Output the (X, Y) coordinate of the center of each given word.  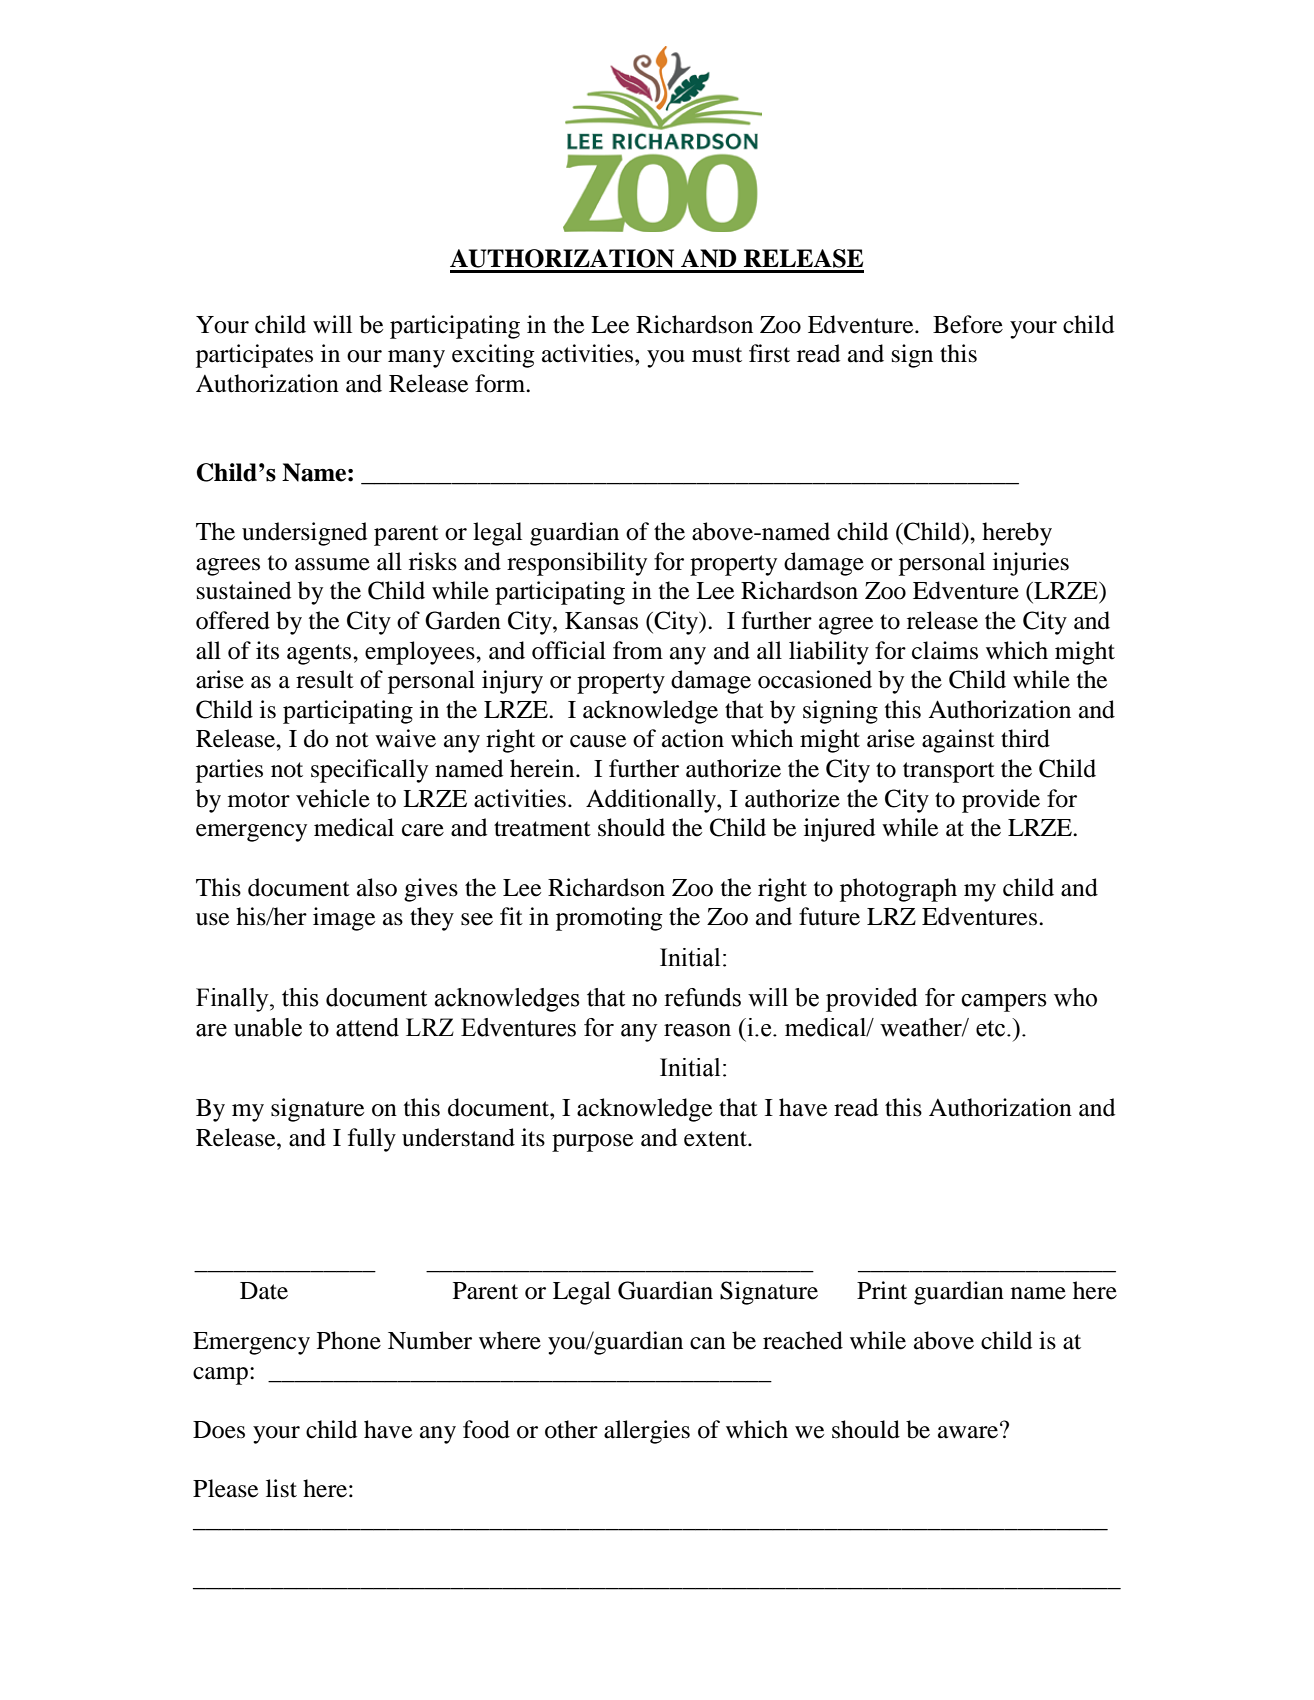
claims (945, 650)
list (281, 1488)
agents (320, 654)
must (717, 355)
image (344, 919)
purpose (592, 1143)
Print (882, 1290)
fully (372, 1140)
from (638, 650)
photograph (898, 890)
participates (254, 356)
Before (968, 324)
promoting (609, 919)
